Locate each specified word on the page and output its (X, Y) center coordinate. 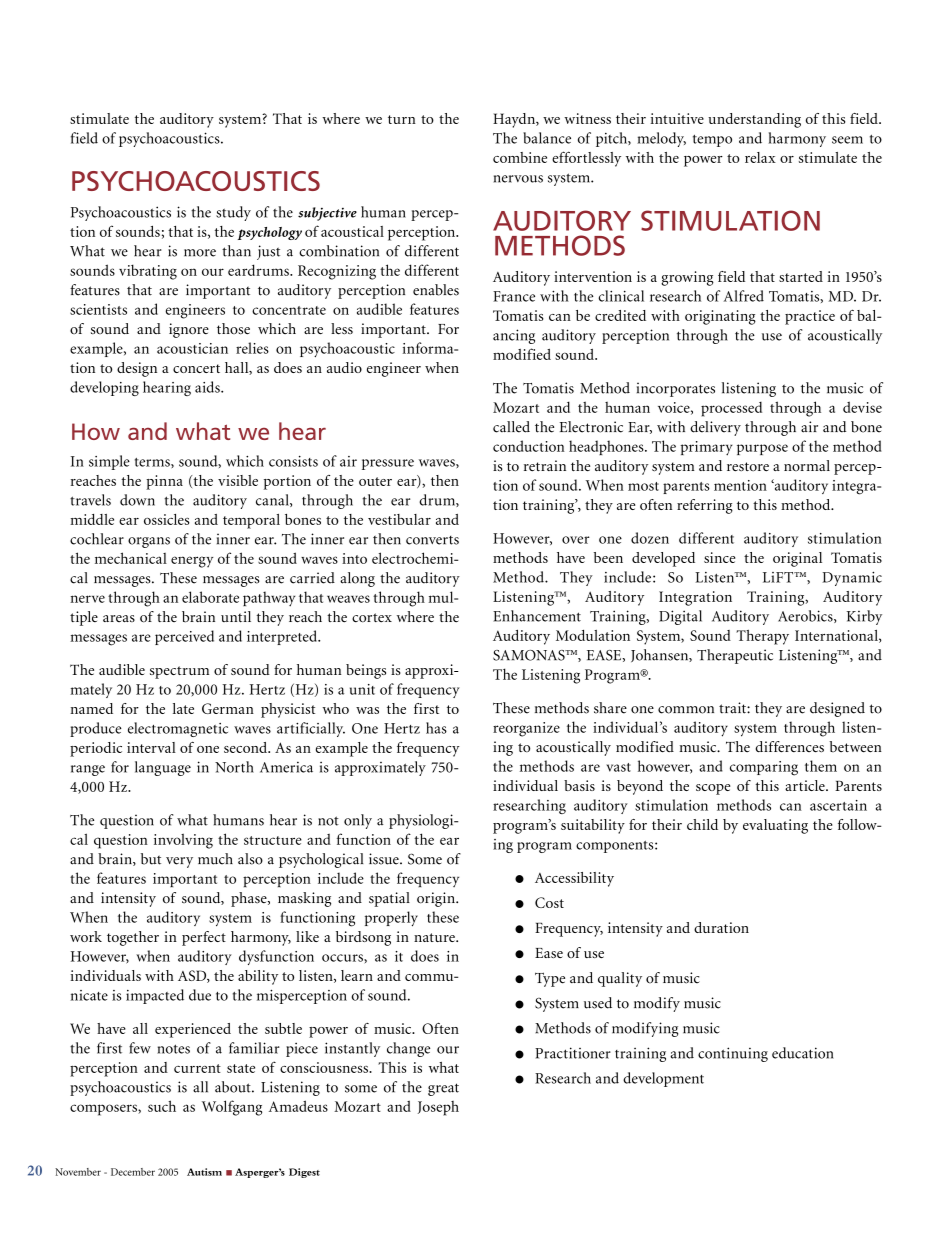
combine (520, 157)
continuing (733, 1054)
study (233, 213)
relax (760, 157)
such (162, 1106)
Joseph (438, 1108)
